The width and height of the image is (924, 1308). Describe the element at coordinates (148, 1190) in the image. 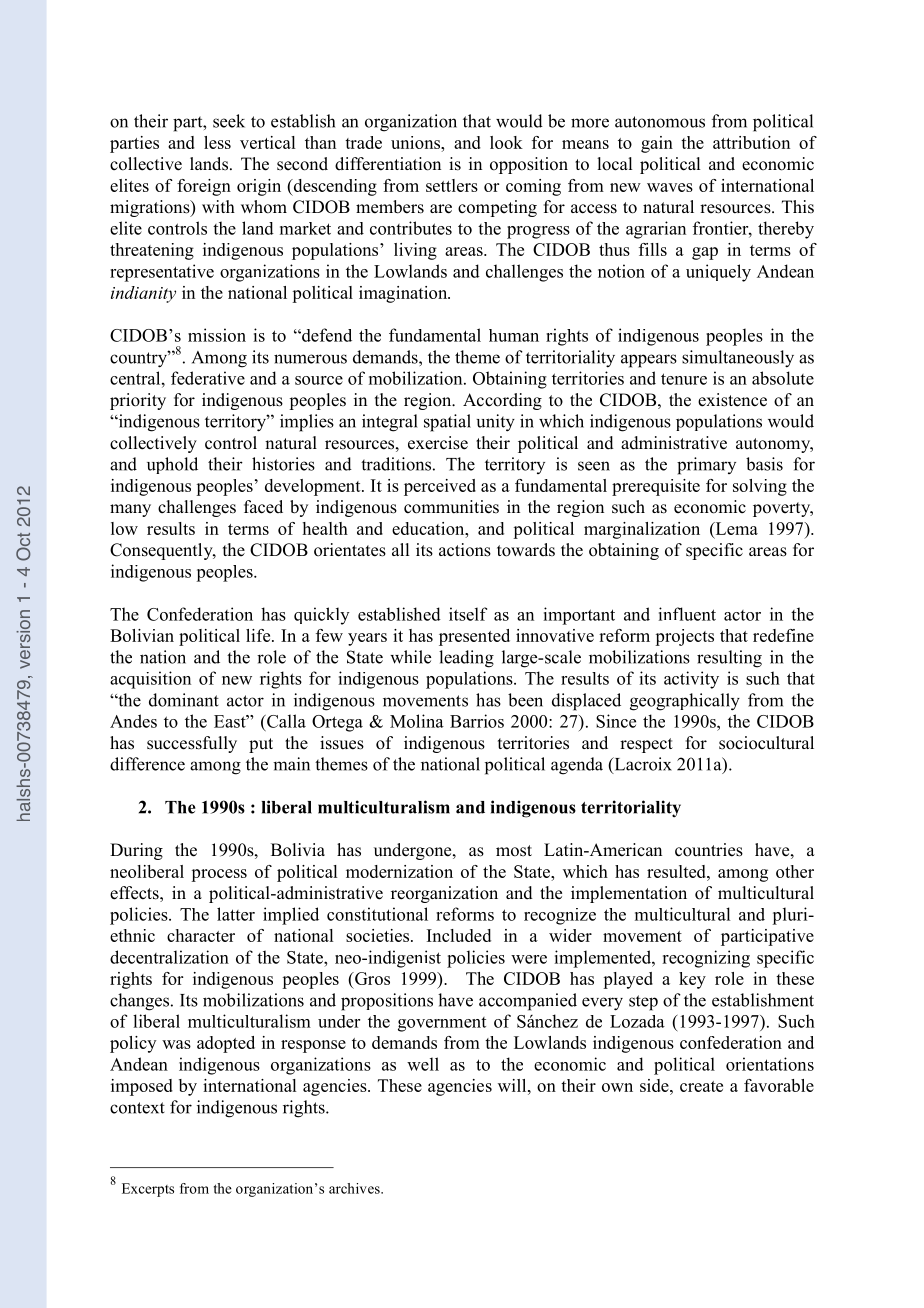

I see `Excerpts` at that location.
